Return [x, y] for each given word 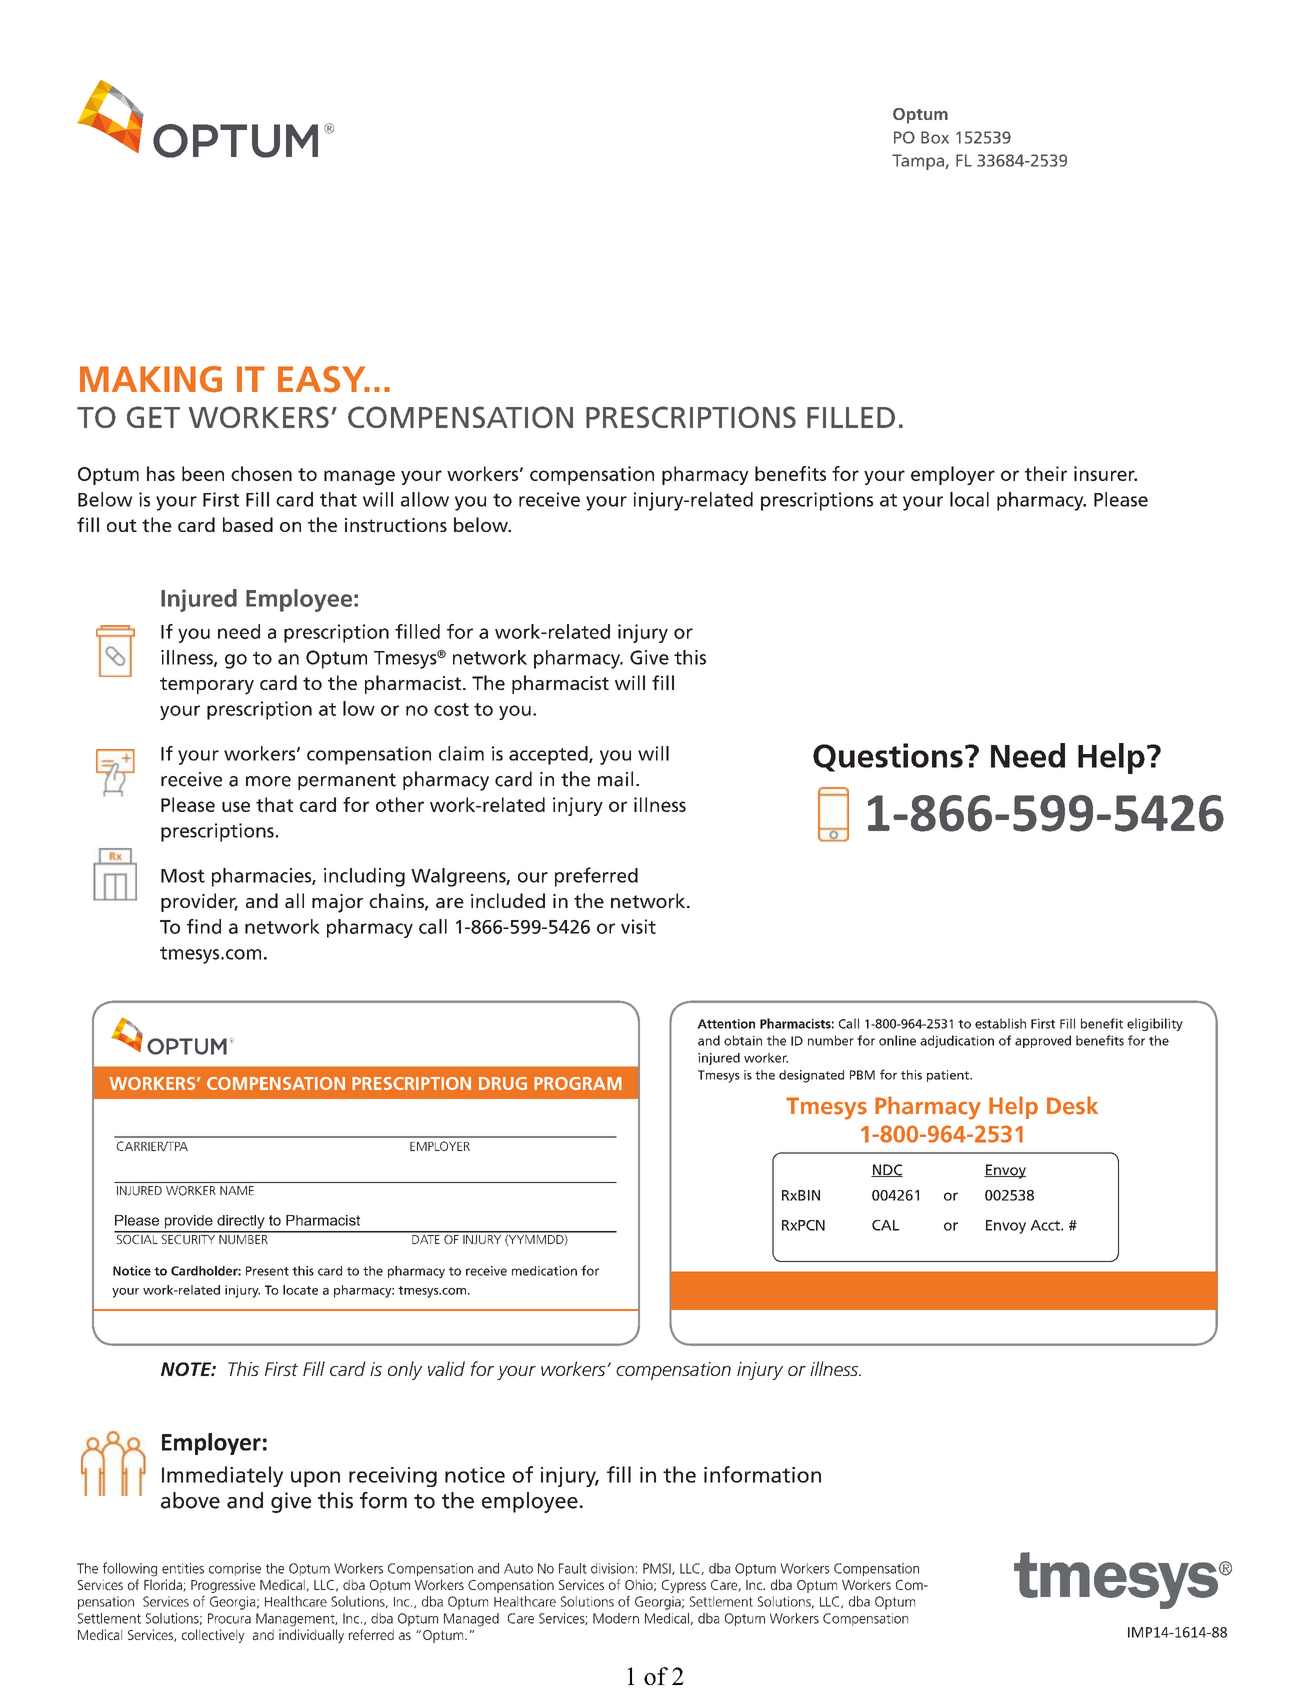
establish [1000, 1023]
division [612, 1568]
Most [183, 876]
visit [638, 926]
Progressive [223, 1586]
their [1046, 473]
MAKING [151, 379]
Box [935, 137]
